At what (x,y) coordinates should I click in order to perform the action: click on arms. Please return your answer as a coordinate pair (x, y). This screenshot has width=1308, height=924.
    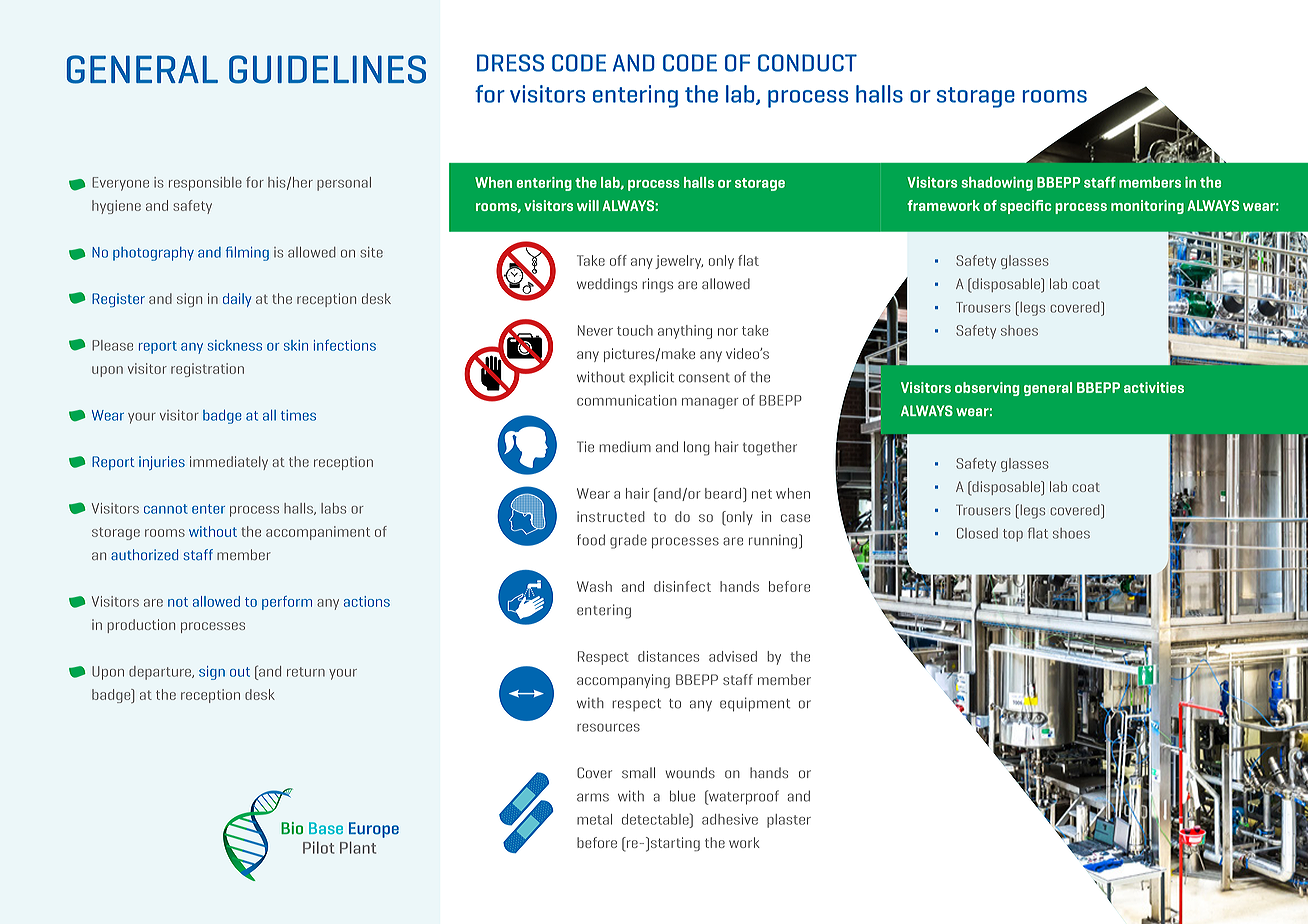
    Looking at the image, I should click on (593, 797).
